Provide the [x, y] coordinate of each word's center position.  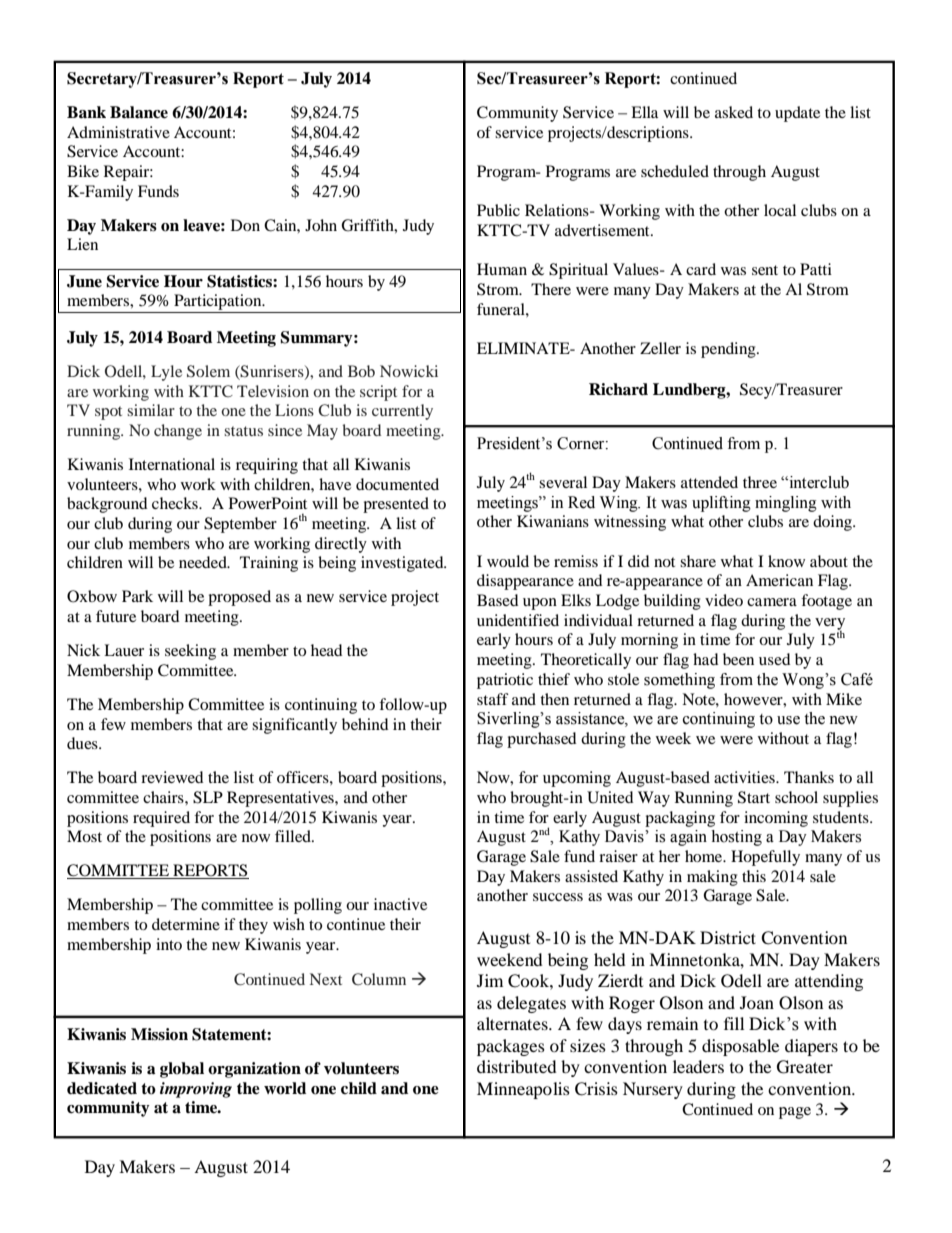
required [161, 819]
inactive [400, 904]
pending [729, 350]
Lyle [166, 373]
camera [772, 602]
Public [498, 210]
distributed [517, 1066]
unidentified [518, 620]
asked [734, 112]
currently [402, 412]
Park [137, 596]
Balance [139, 112]
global [182, 1070]
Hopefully [765, 858]
